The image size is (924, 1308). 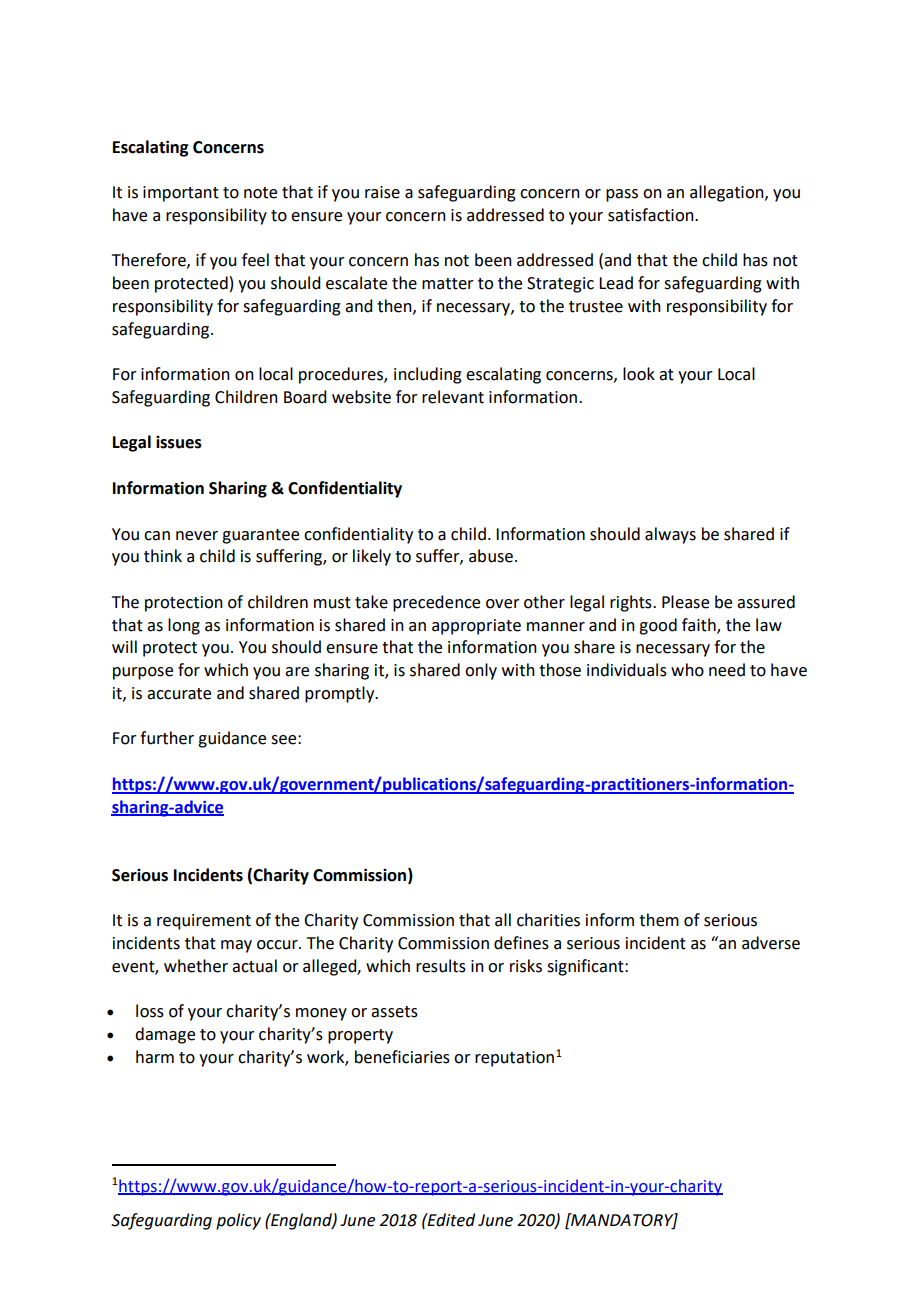 I want to click on raise, so click(x=382, y=192).
